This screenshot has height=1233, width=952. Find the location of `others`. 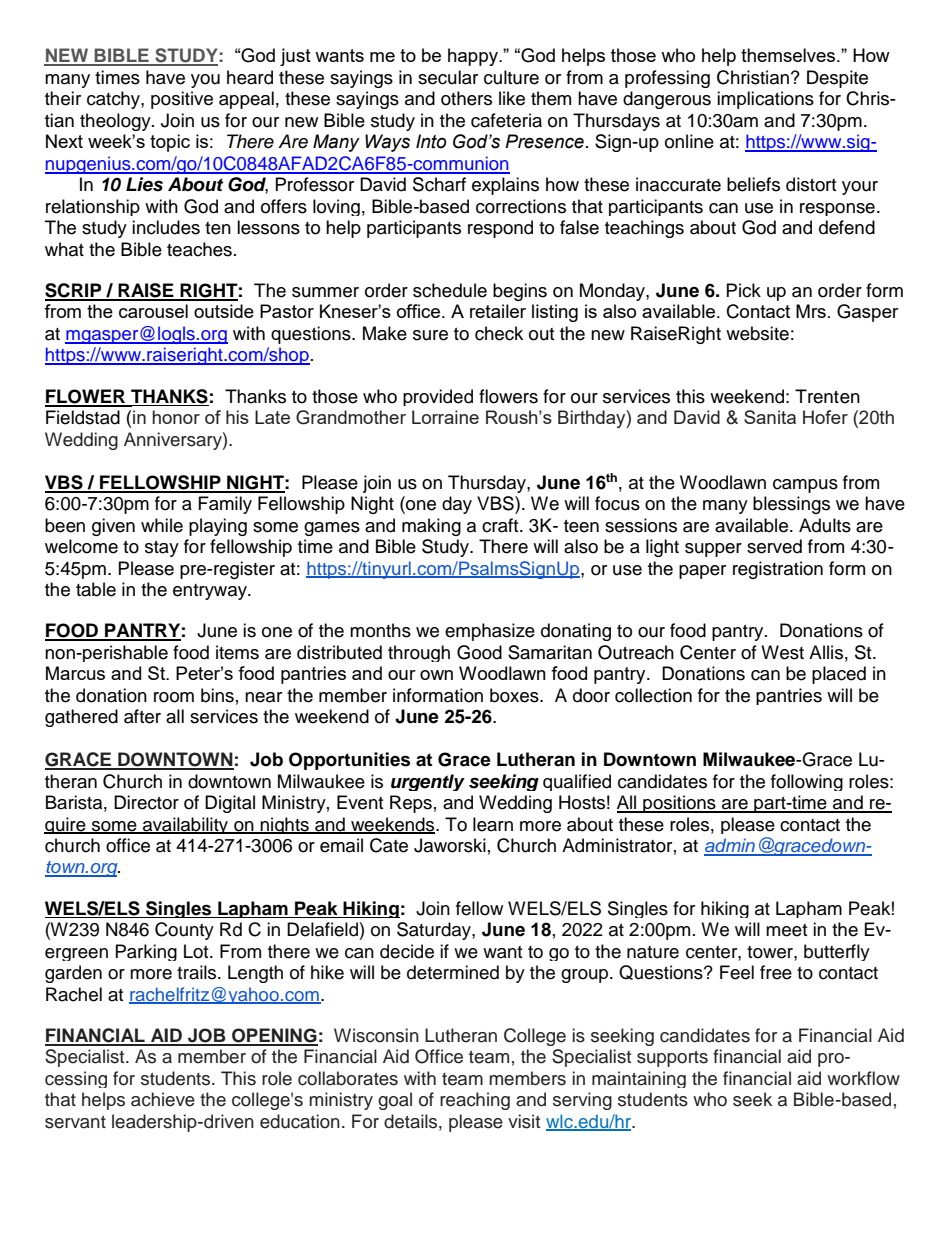

others is located at coordinates (466, 98).
